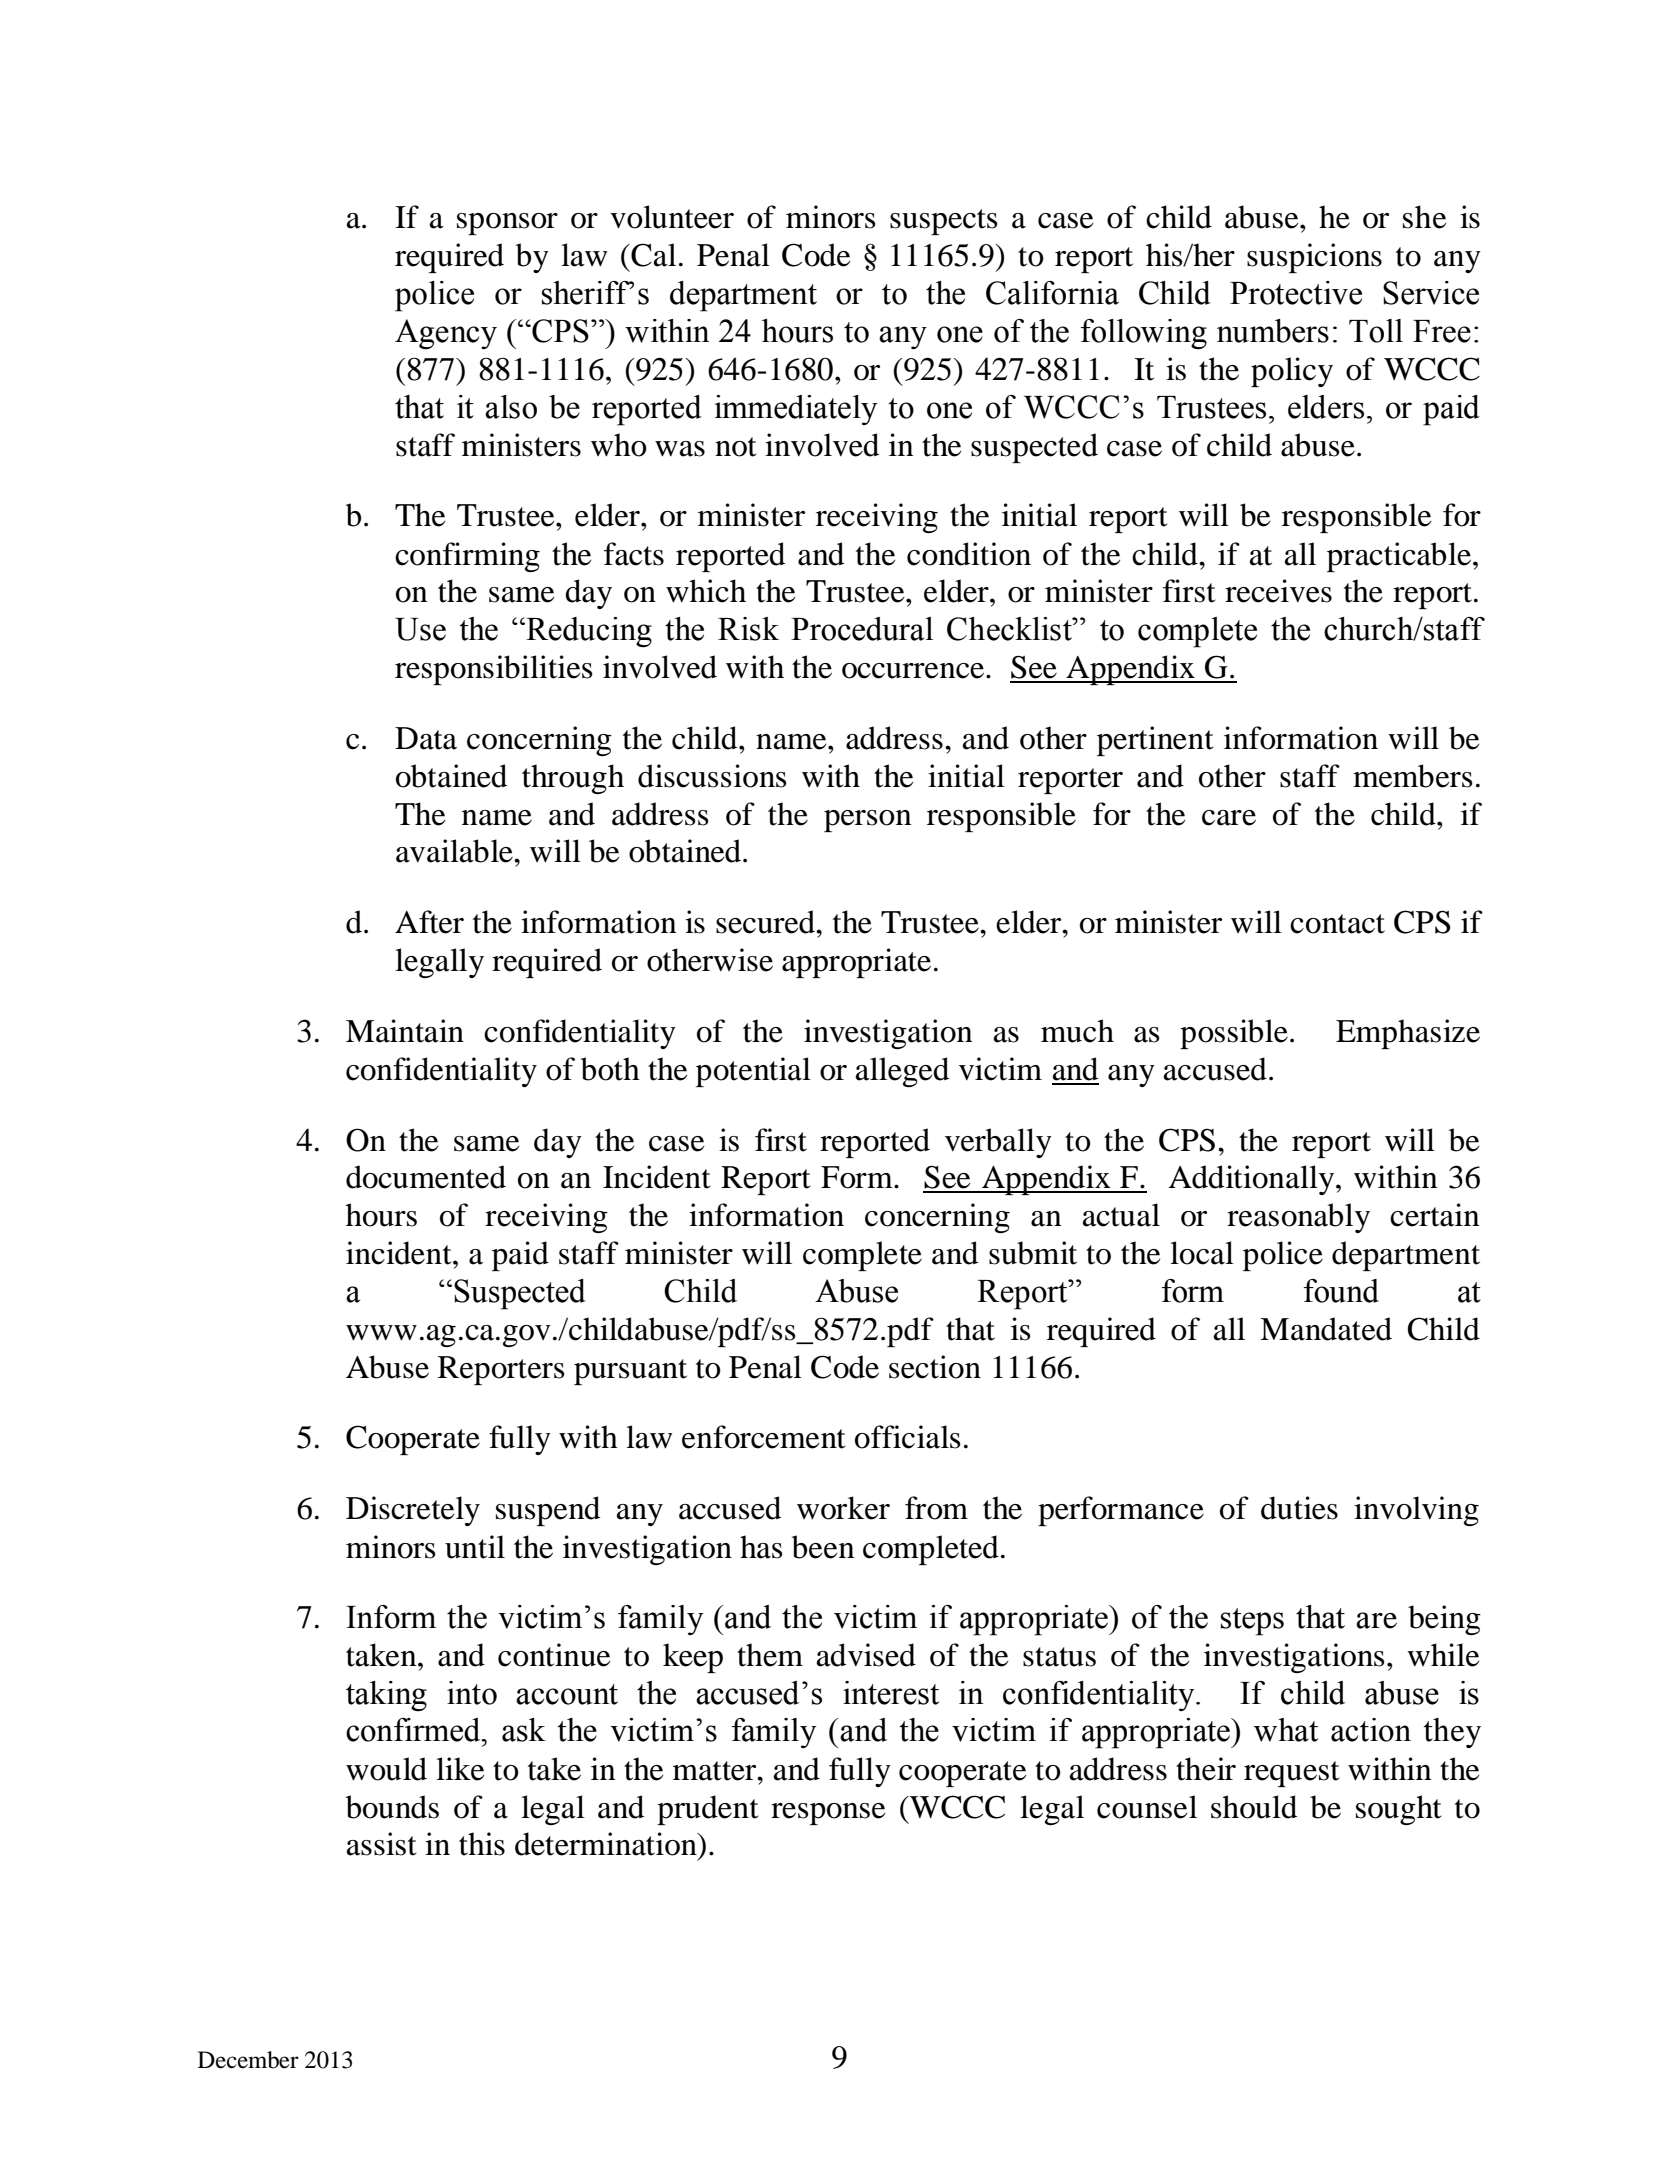 The image size is (1679, 2173). I want to click on suspects, so click(944, 222).
